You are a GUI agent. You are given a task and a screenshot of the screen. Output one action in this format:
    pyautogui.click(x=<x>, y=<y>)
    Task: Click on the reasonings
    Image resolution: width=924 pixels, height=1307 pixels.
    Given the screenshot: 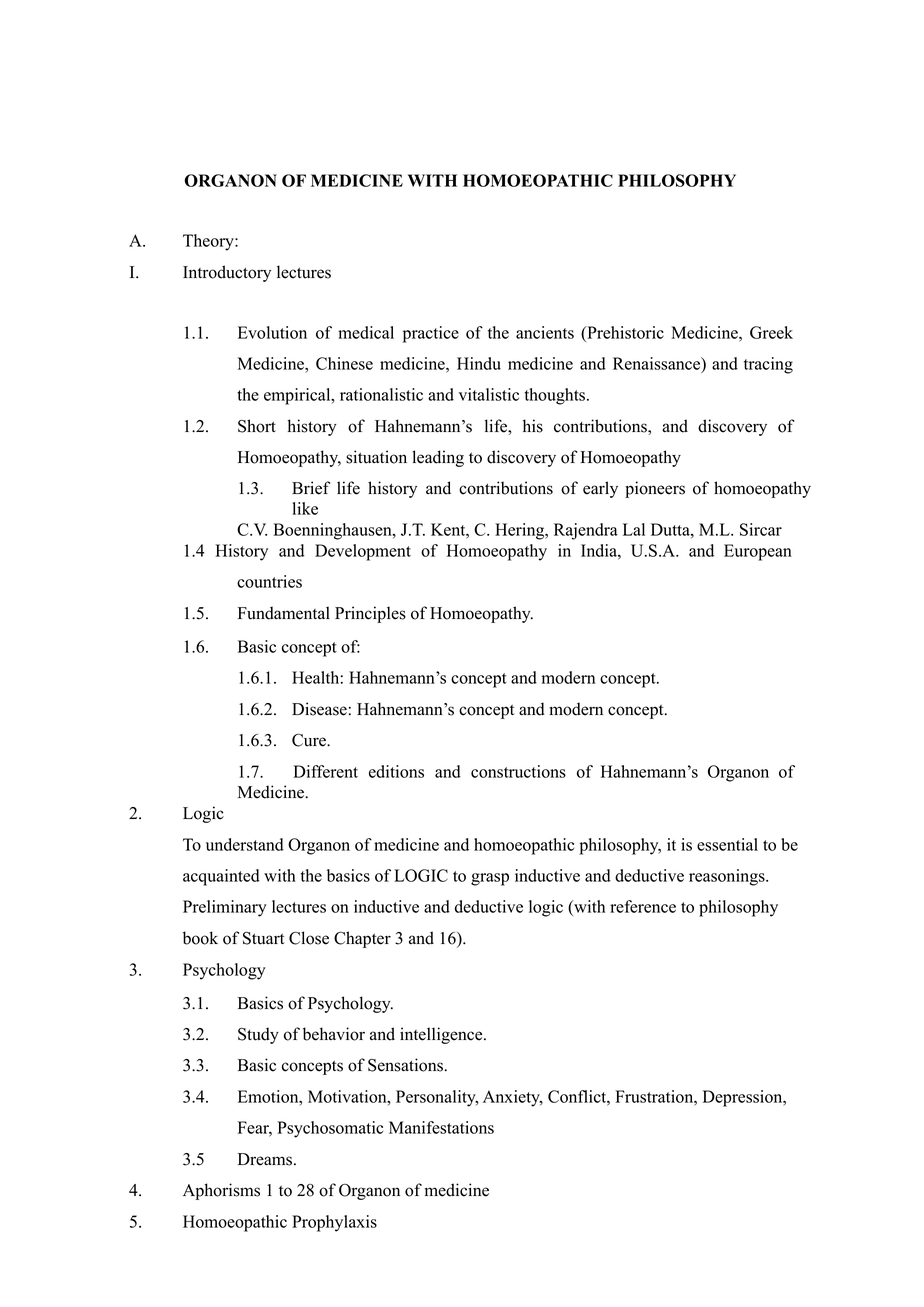 What is the action you would take?
    pyautogui.click(x=728, y=877)
